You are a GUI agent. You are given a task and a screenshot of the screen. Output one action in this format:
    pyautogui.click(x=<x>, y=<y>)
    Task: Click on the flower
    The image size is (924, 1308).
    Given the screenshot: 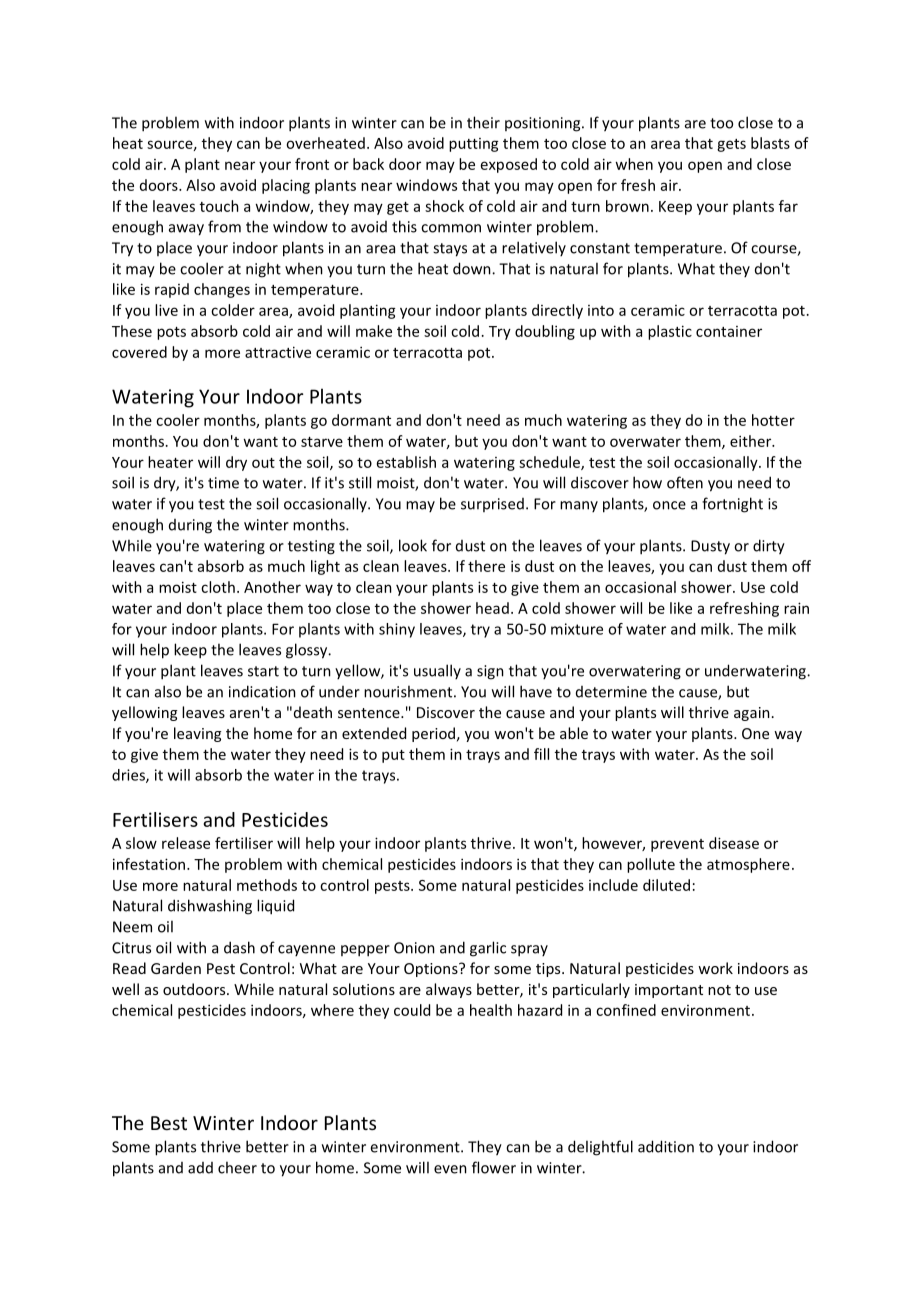 What is the action you would take?
    pyautogui.click(x=494, y=1167)
